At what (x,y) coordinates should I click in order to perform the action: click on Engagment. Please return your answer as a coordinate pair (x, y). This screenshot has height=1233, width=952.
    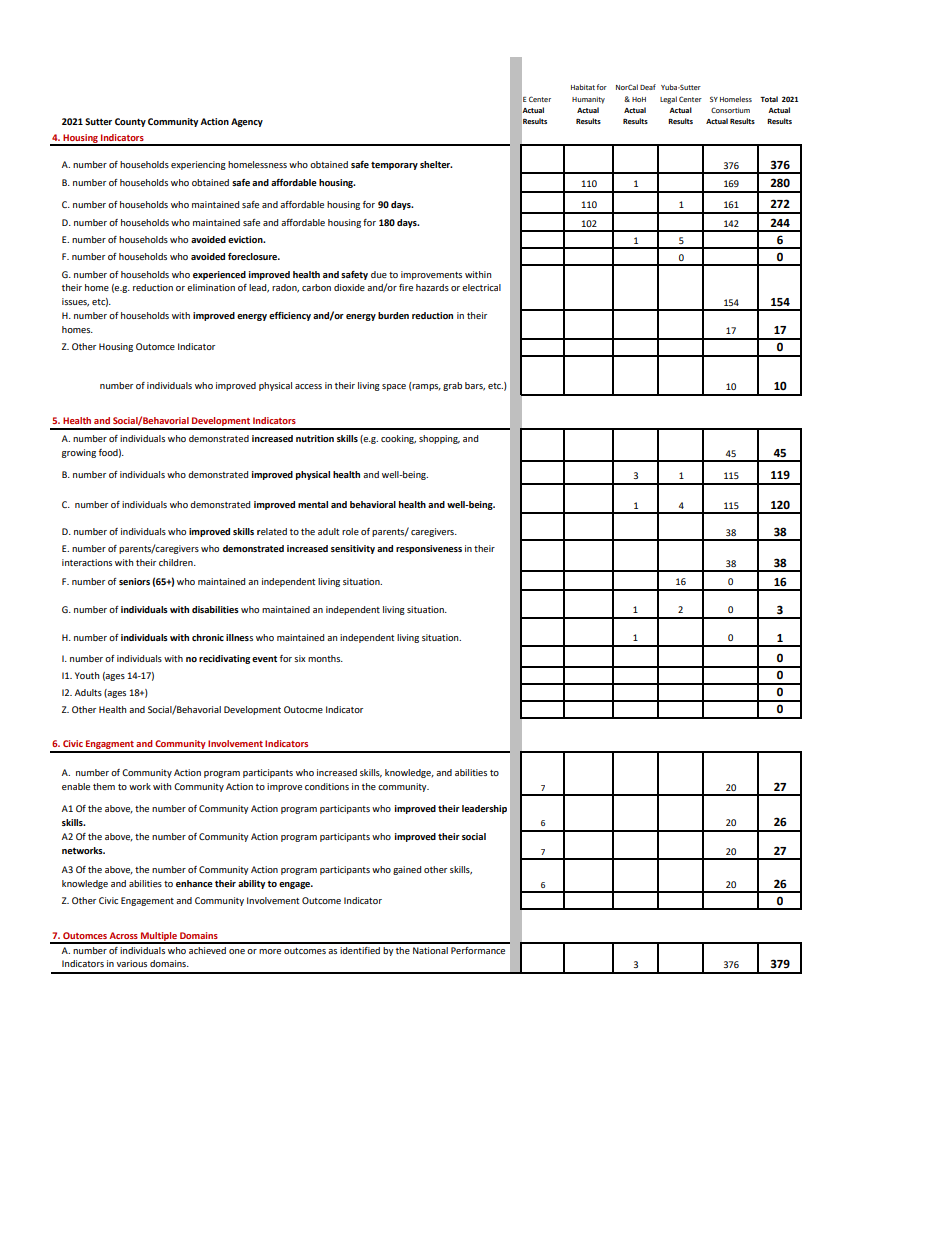
    Looking at the image, I should click on (110, 746).
